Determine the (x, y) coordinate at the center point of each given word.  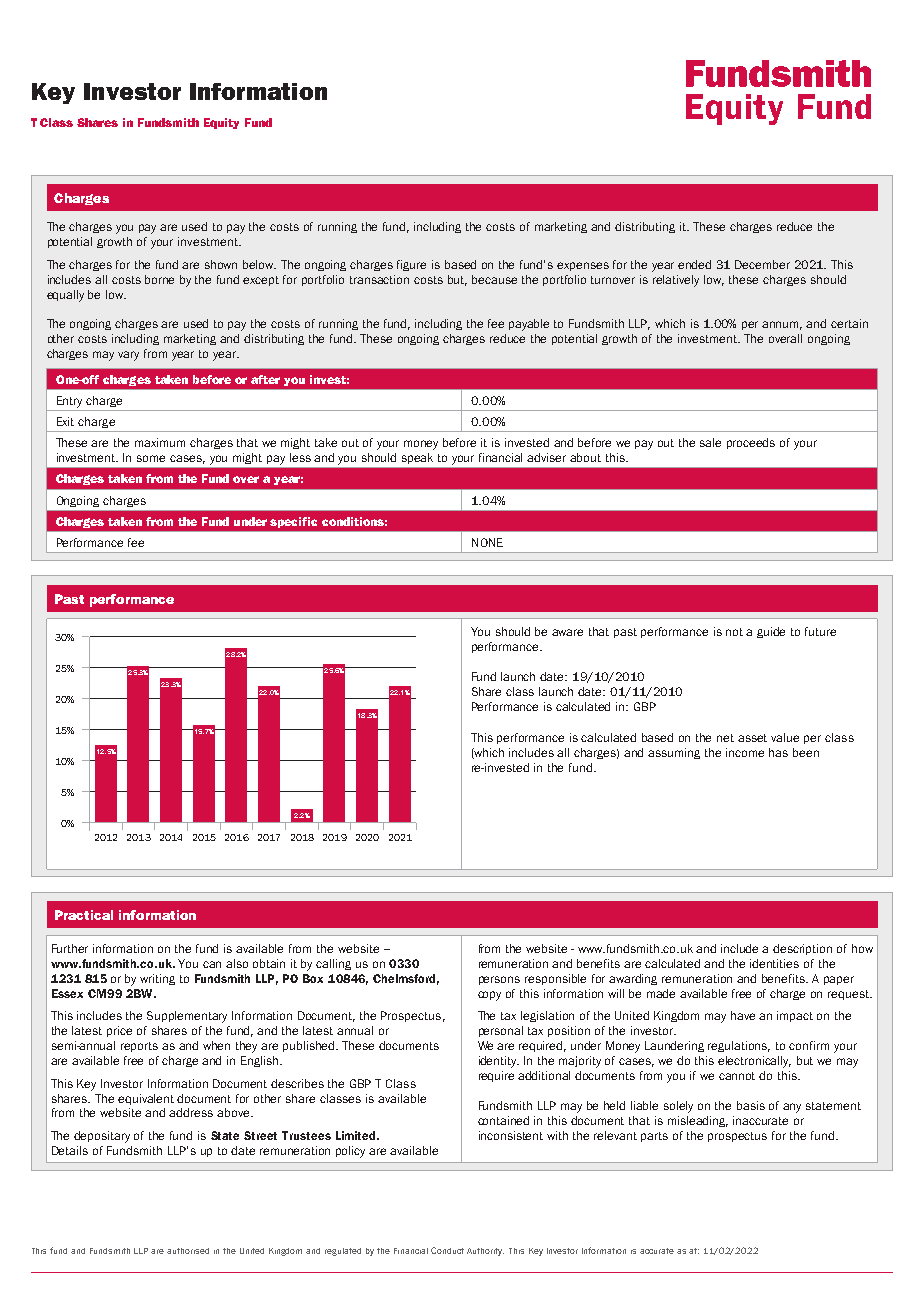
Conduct (447, 1250)
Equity (221, 123)
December (762, 264)
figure (411, 265)
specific (293, 522)
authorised (188, 1251)
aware (567, 632)
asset (752, 738)
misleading (698, 1121)
